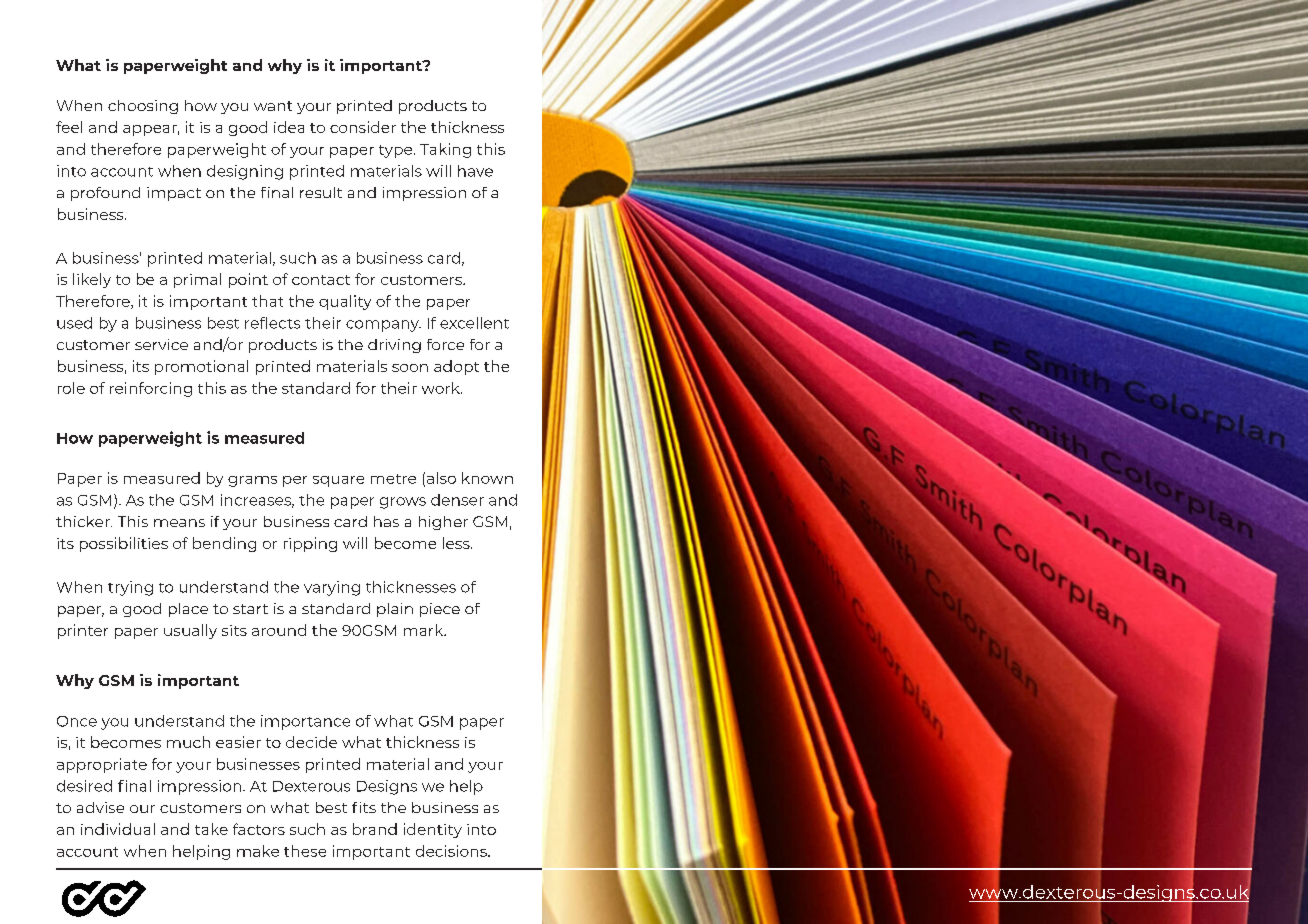 This screenshot has height=924, width=1308. I want to click on likely, so click(92, 280).
